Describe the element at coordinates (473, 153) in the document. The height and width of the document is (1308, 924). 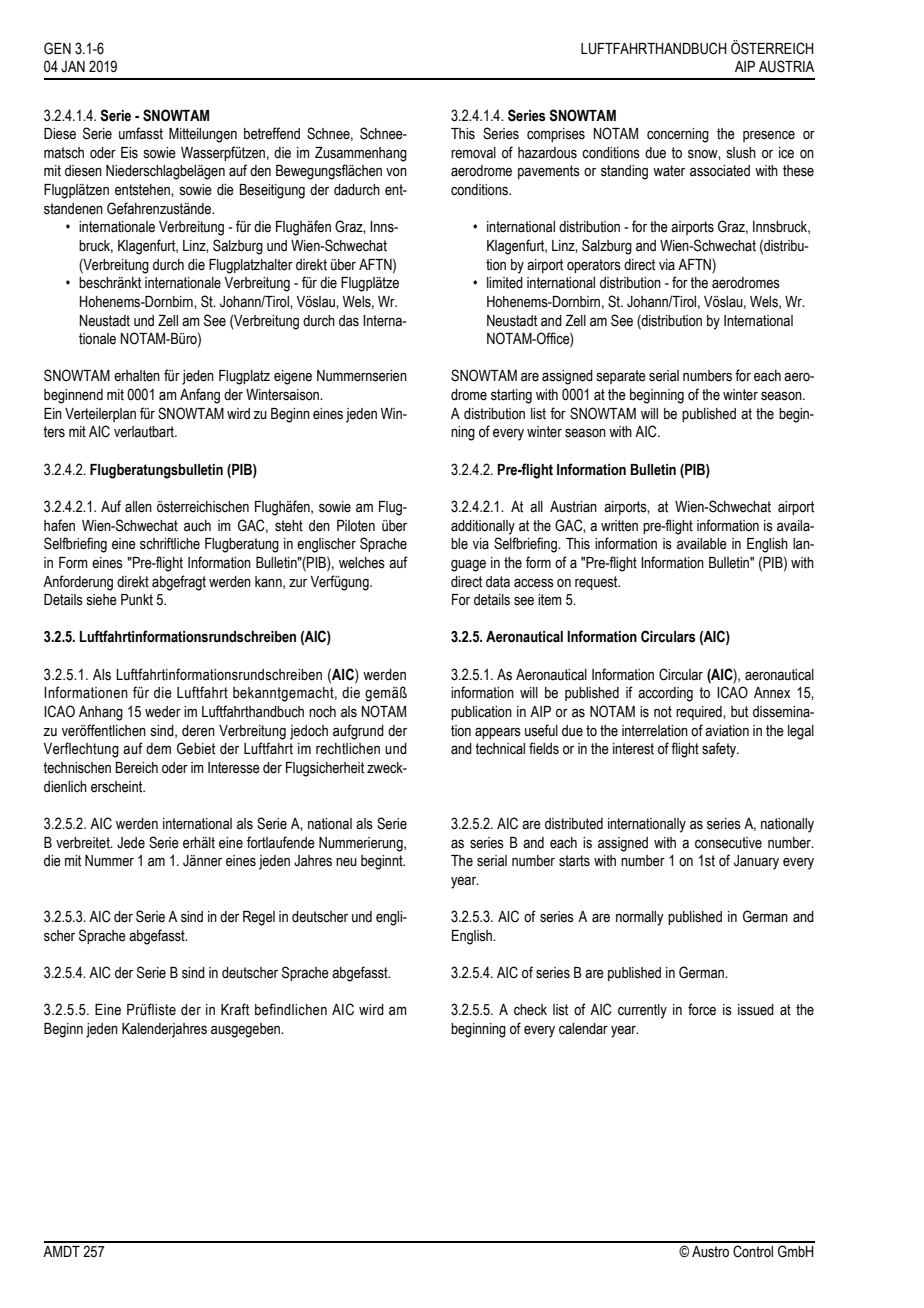
I see `removal` at that location.
